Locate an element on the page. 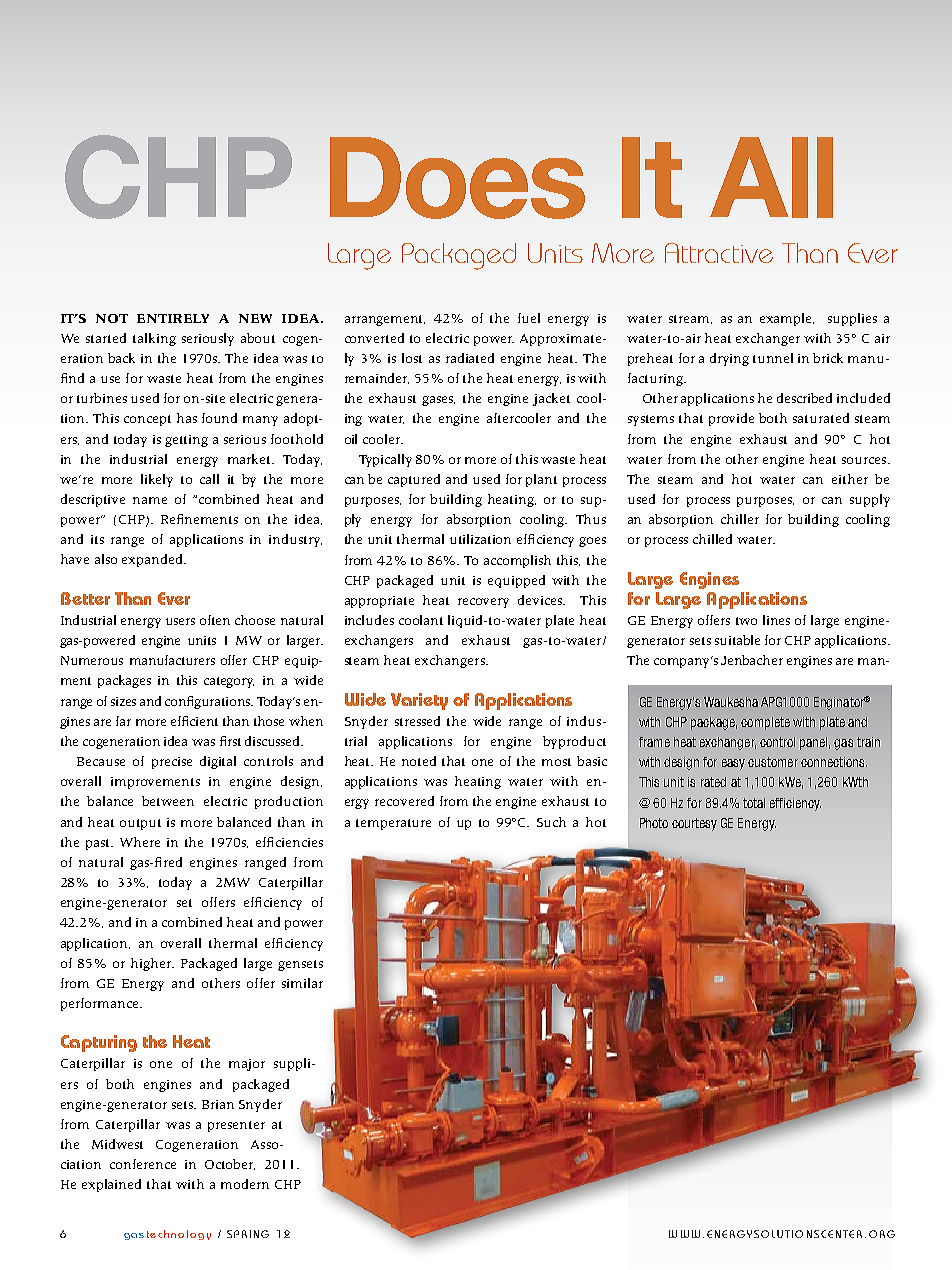  explained is located at coordinates (111, 1185).
